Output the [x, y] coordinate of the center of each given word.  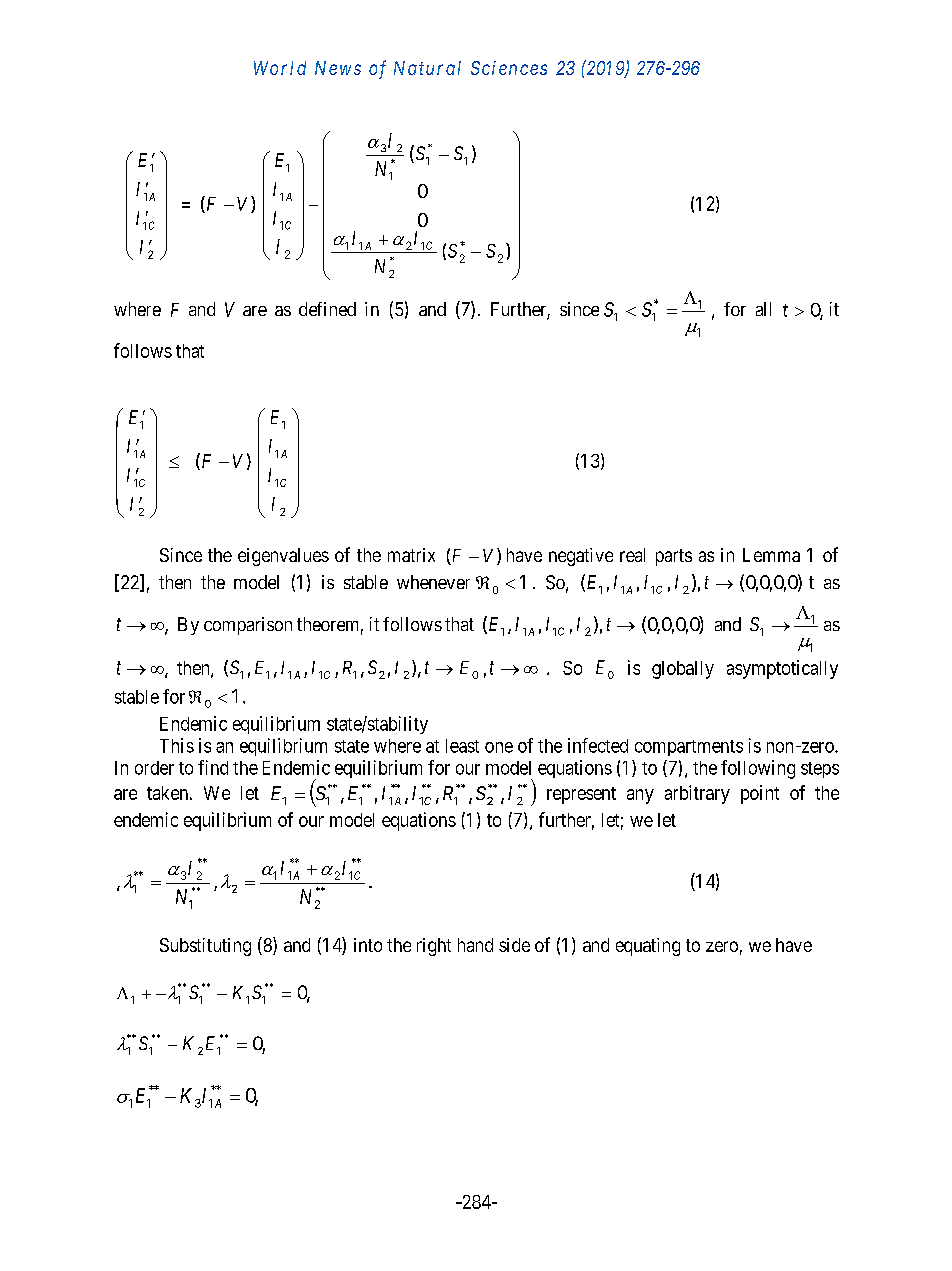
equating [648, 947]
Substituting [205, 947]
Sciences [509, 68]
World [280, 68]
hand [475, 945]
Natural [427, 68]
